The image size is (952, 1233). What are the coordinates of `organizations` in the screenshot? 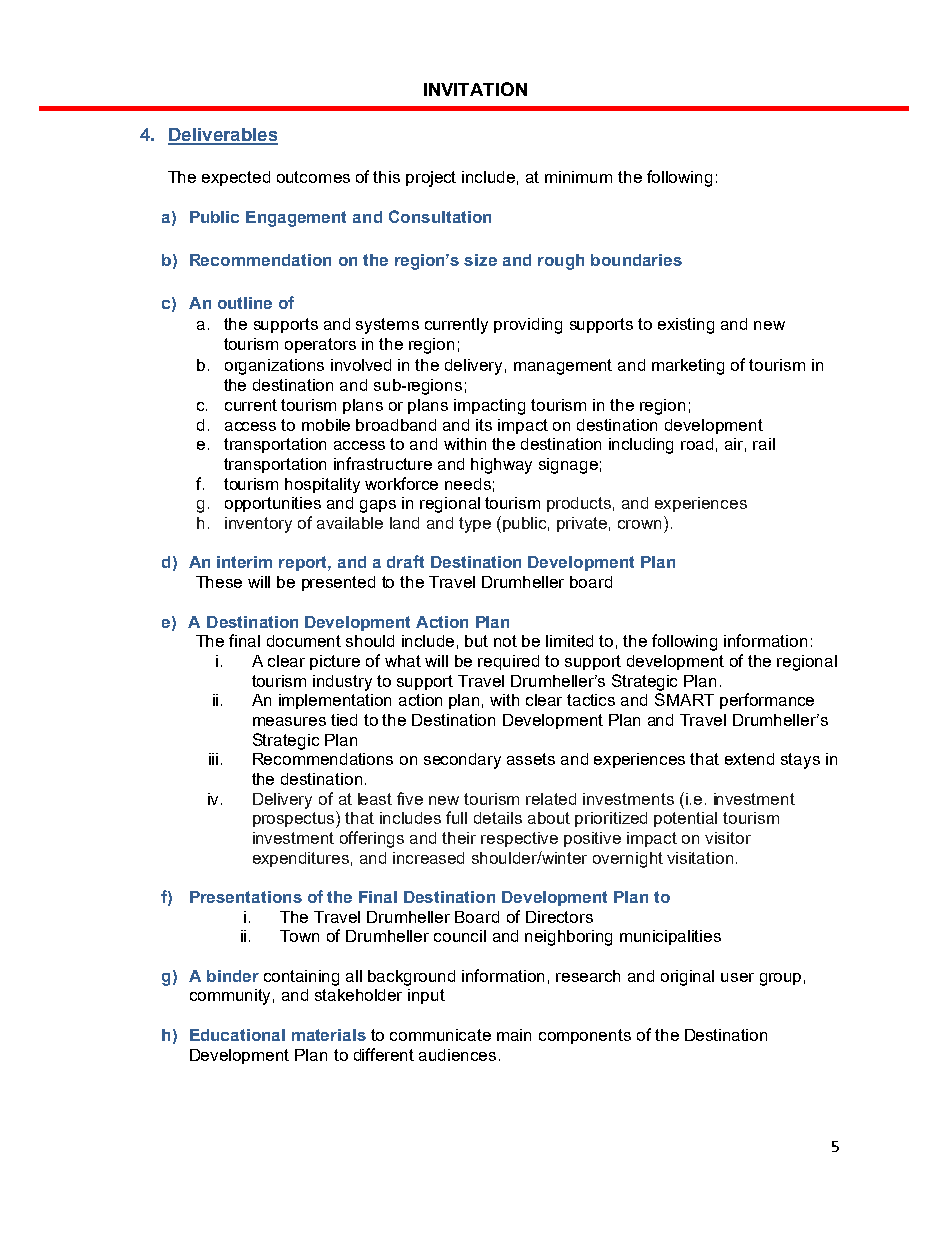 It's located at (274, 367).
